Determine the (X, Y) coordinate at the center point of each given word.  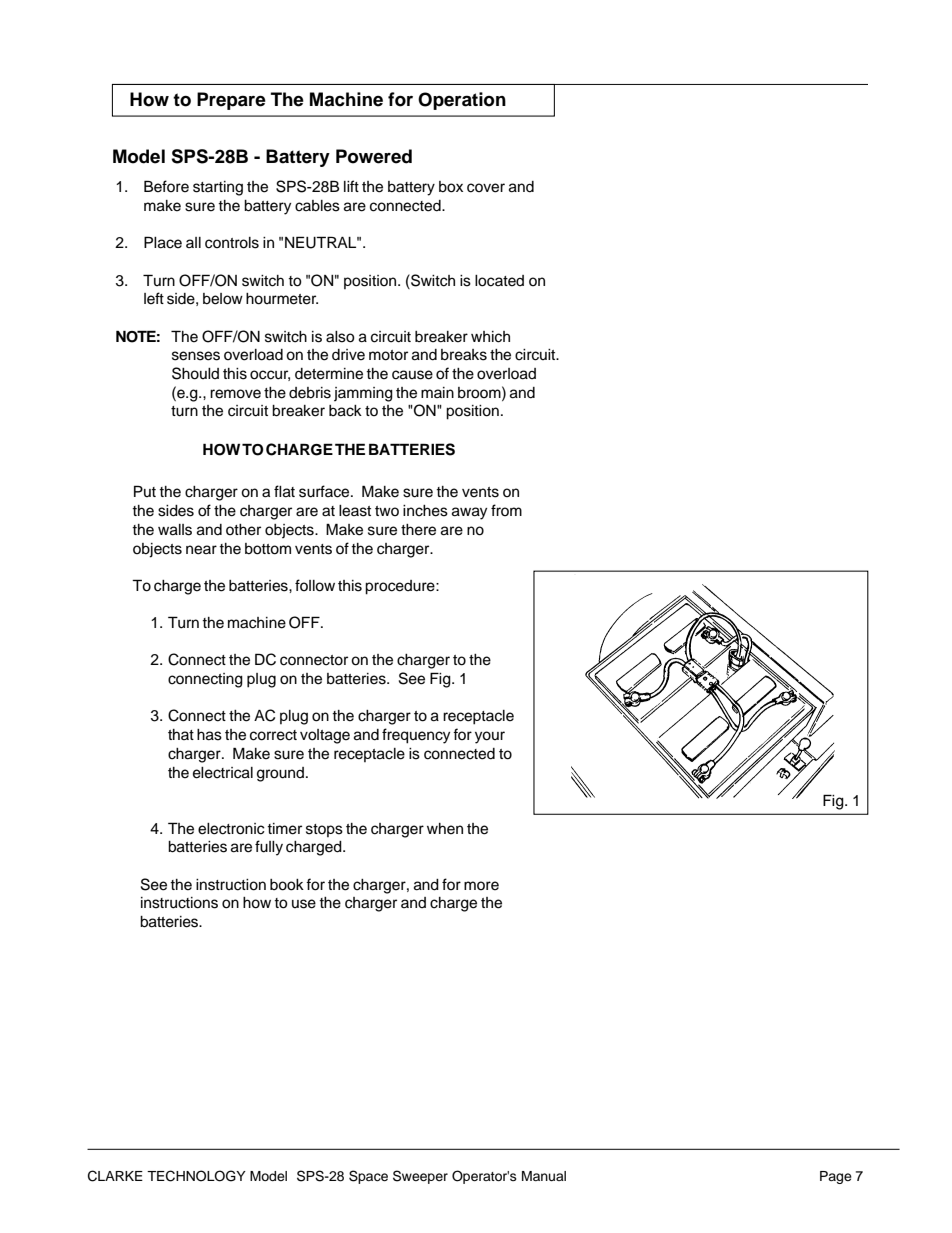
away (469, 513)
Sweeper (420, 1177)
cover (486, 188)
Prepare (231, 101)
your (490, 737)
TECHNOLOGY (196, 1176)
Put (145, 491)
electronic (231, 829)
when (445, 829)
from (506, 510)
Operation (462, 101)
